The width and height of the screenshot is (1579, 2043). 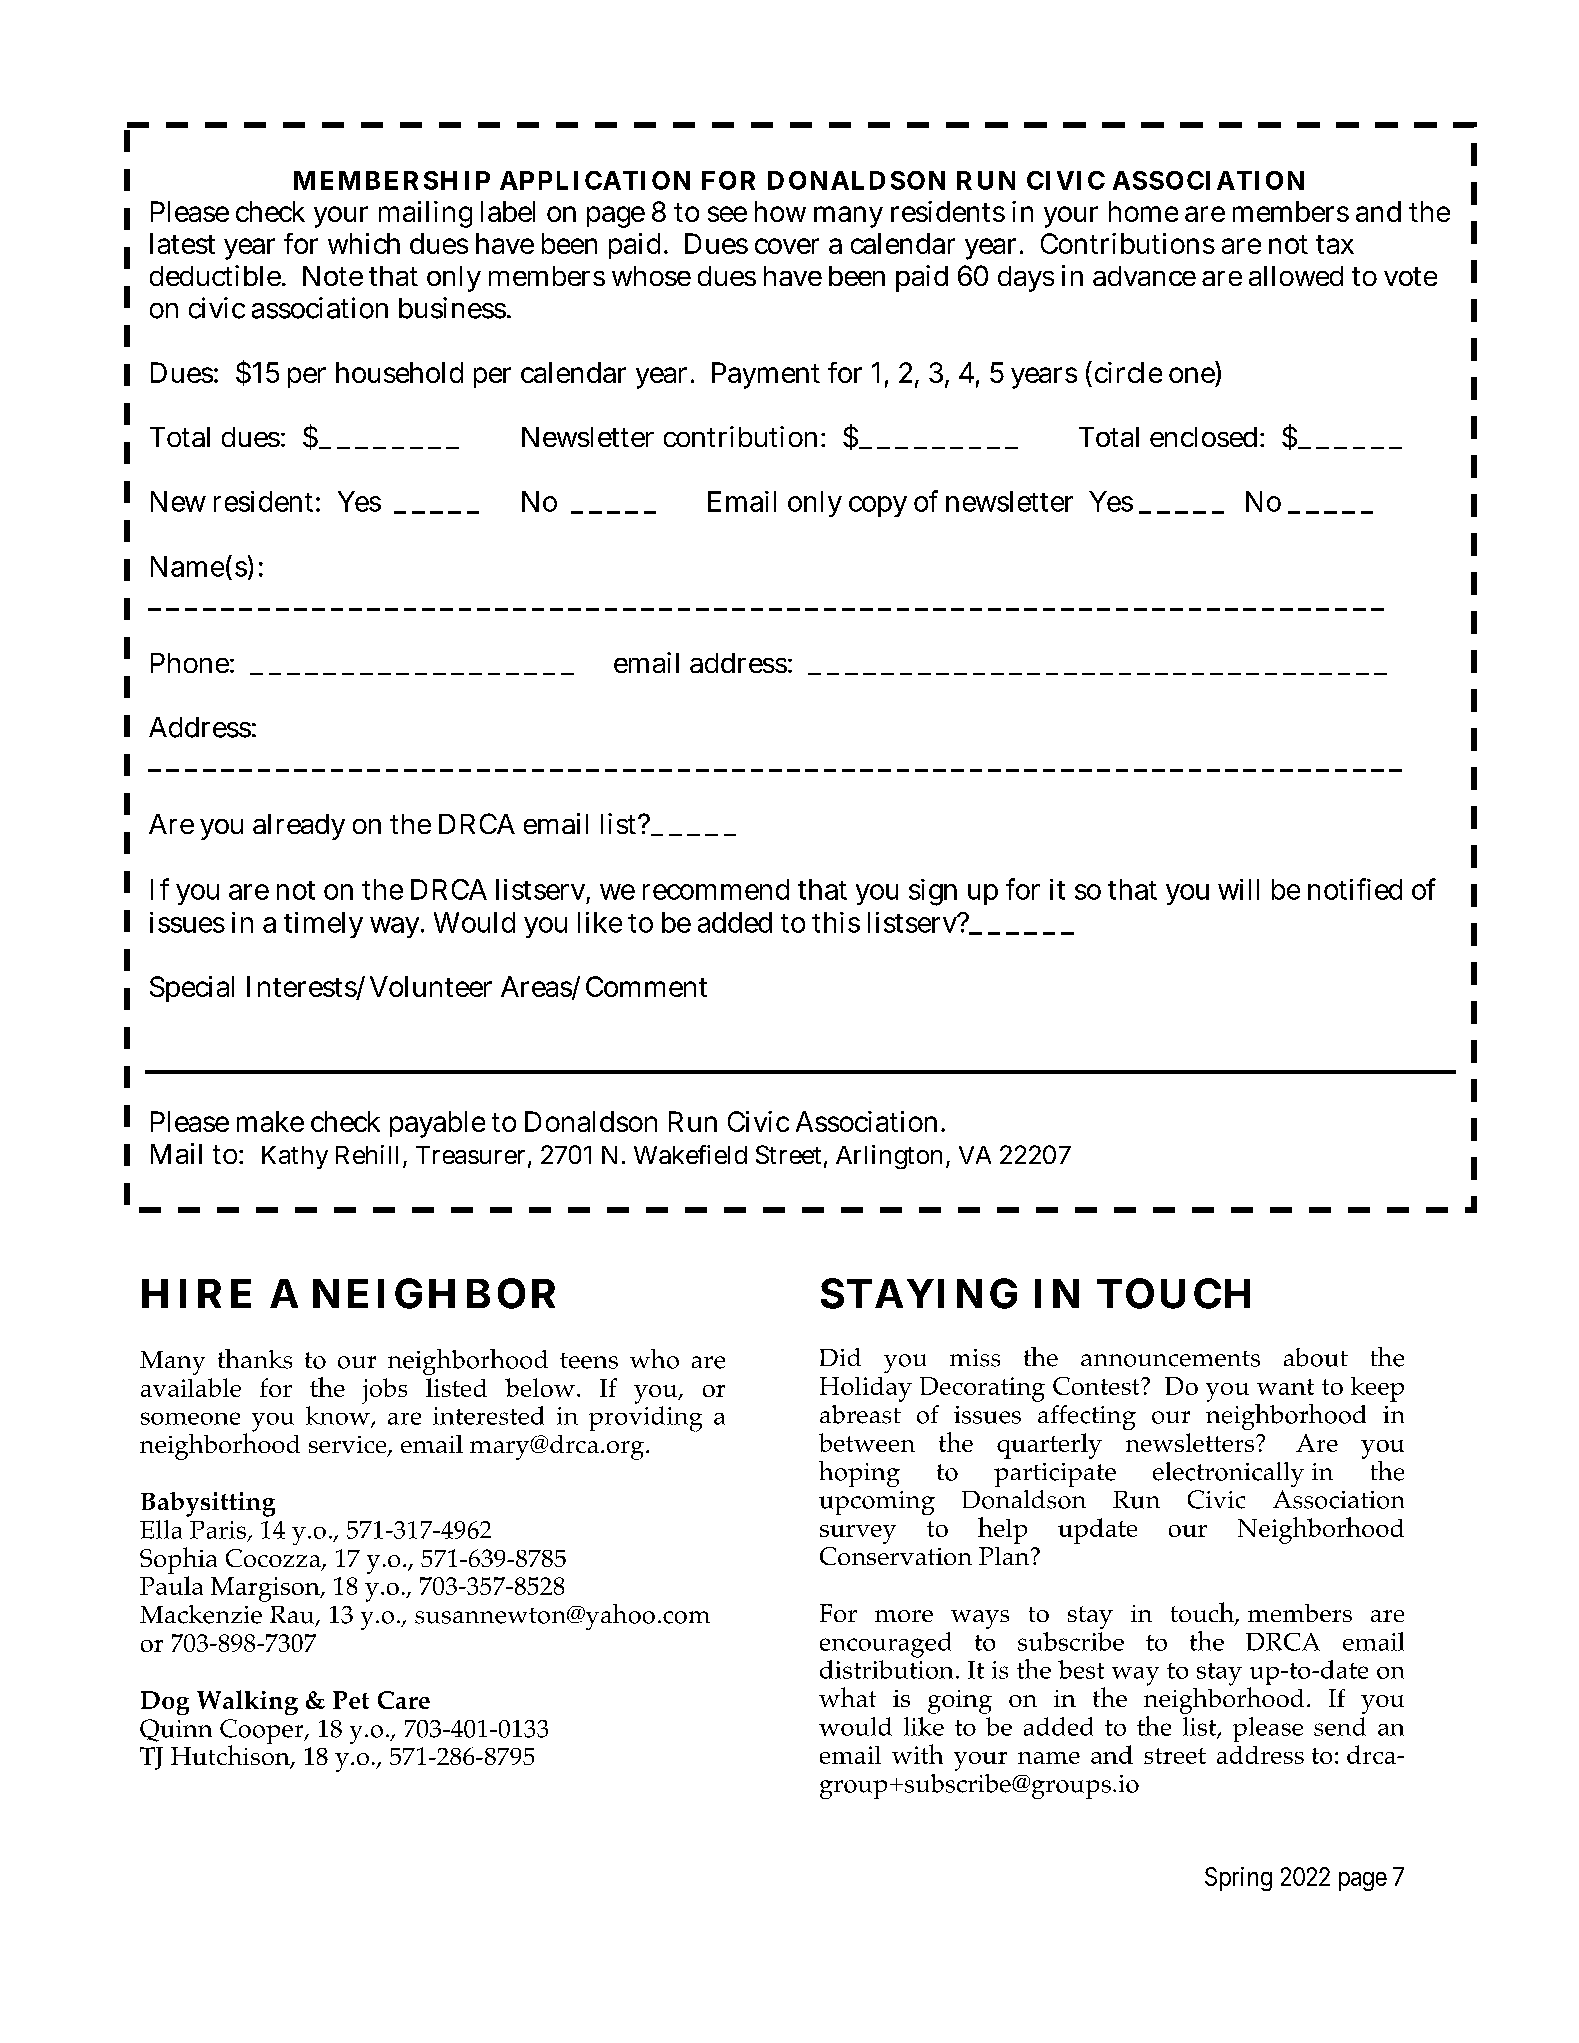 What do you see at coordinates (690, 1154) in the screenshot?
I see `Wakefield` at bounding box center [690, 1154].
